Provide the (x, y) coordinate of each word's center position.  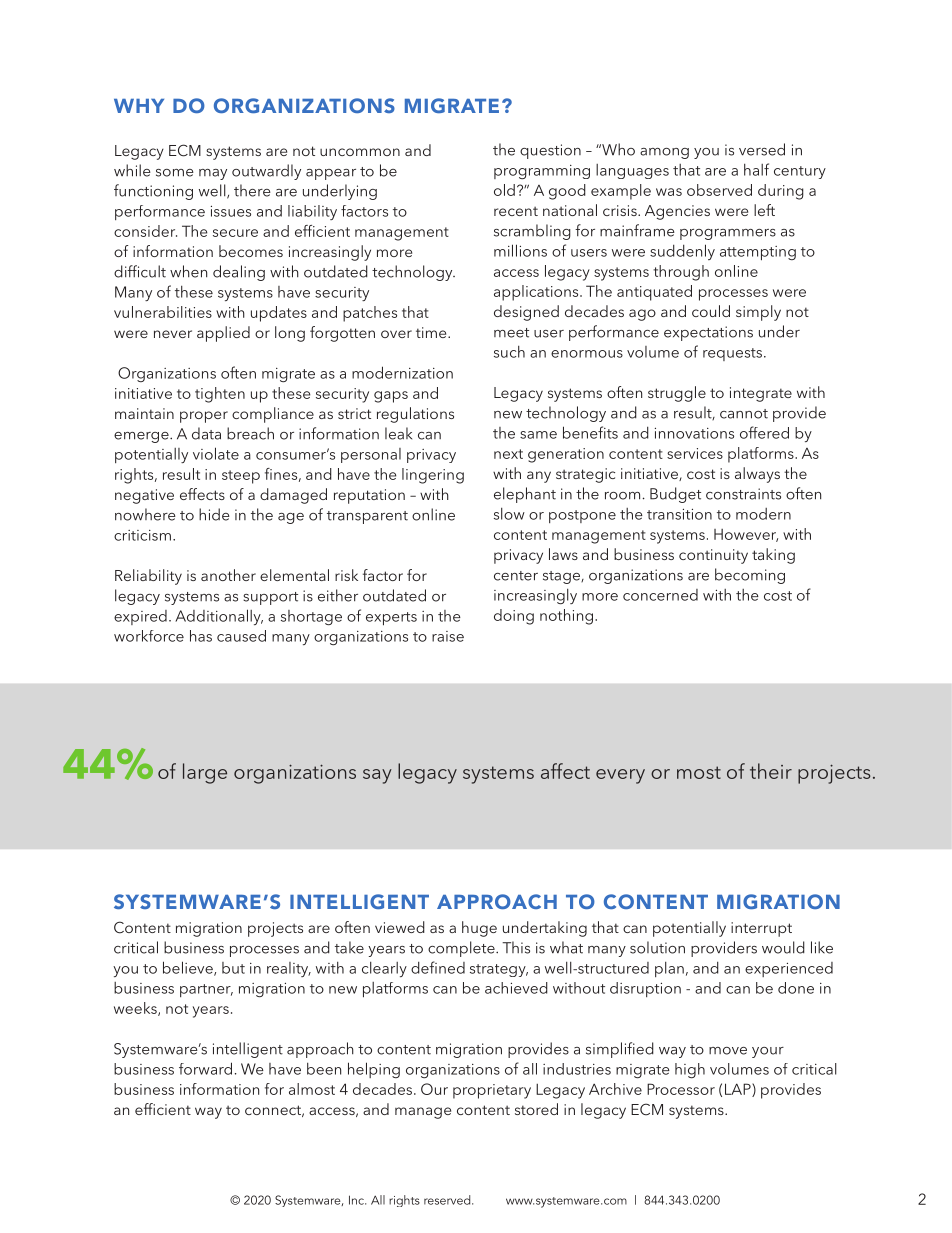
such (509, 352)
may (213, 174)
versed (762, 149)
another (228, 575)
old (504, 190)
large (205, 773)
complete (462, 949)
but (233, 968)
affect (565, 771)
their (771, 771)
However (746, 535)
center (516, 576)
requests (732, 354)
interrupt (761, 929)
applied (223, 334)
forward (205, 1068)
